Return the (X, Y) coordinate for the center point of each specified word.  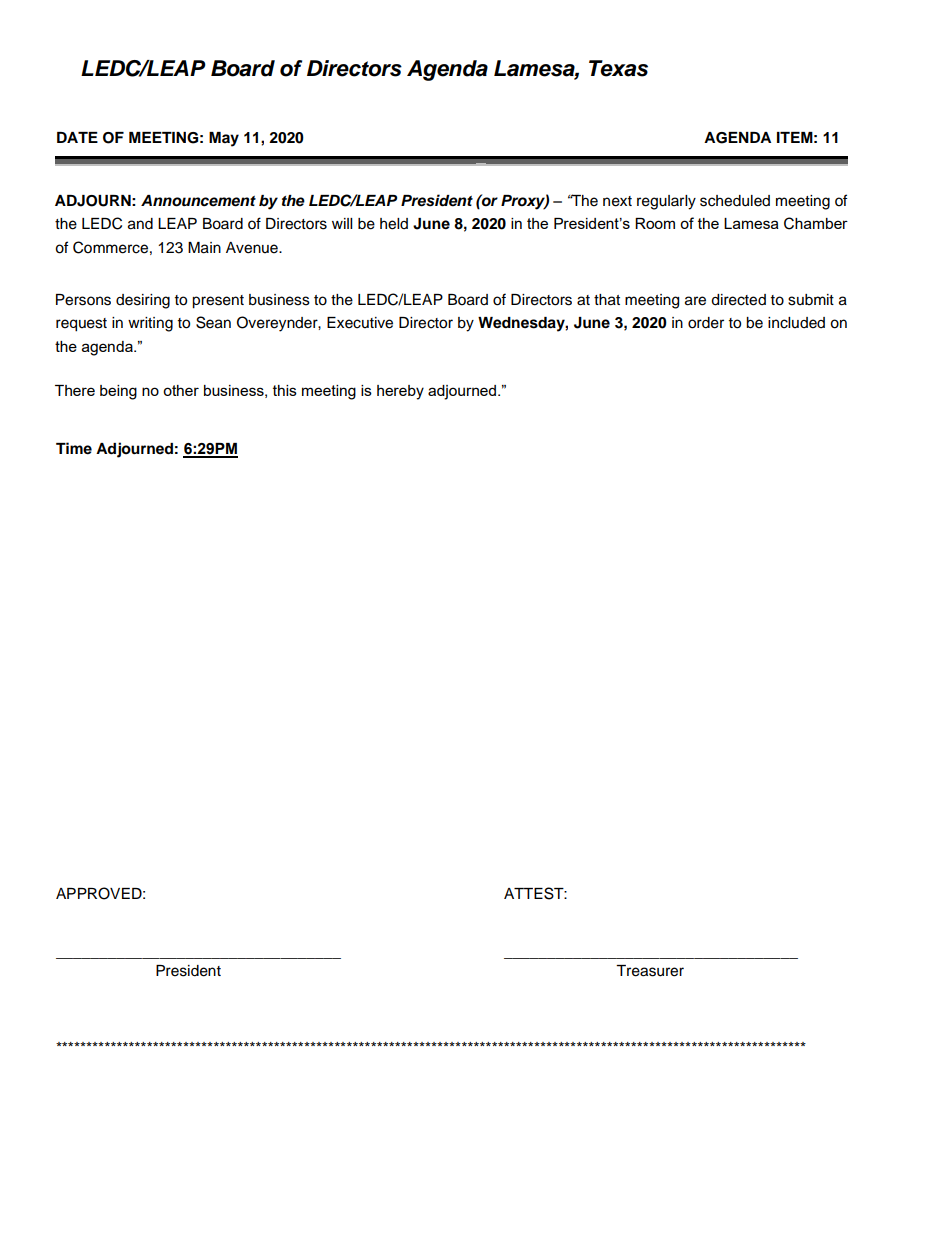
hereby (400, 392)
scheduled (735, 201)
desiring (143, 301)
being (118, 392)
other (181, 390)
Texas (618, 68)
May (224, 139)
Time (74, 448)
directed (738, 300)
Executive (360, 323)
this (285, 390)
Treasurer (650, 971)
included (796, 323)
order (706, 323)
